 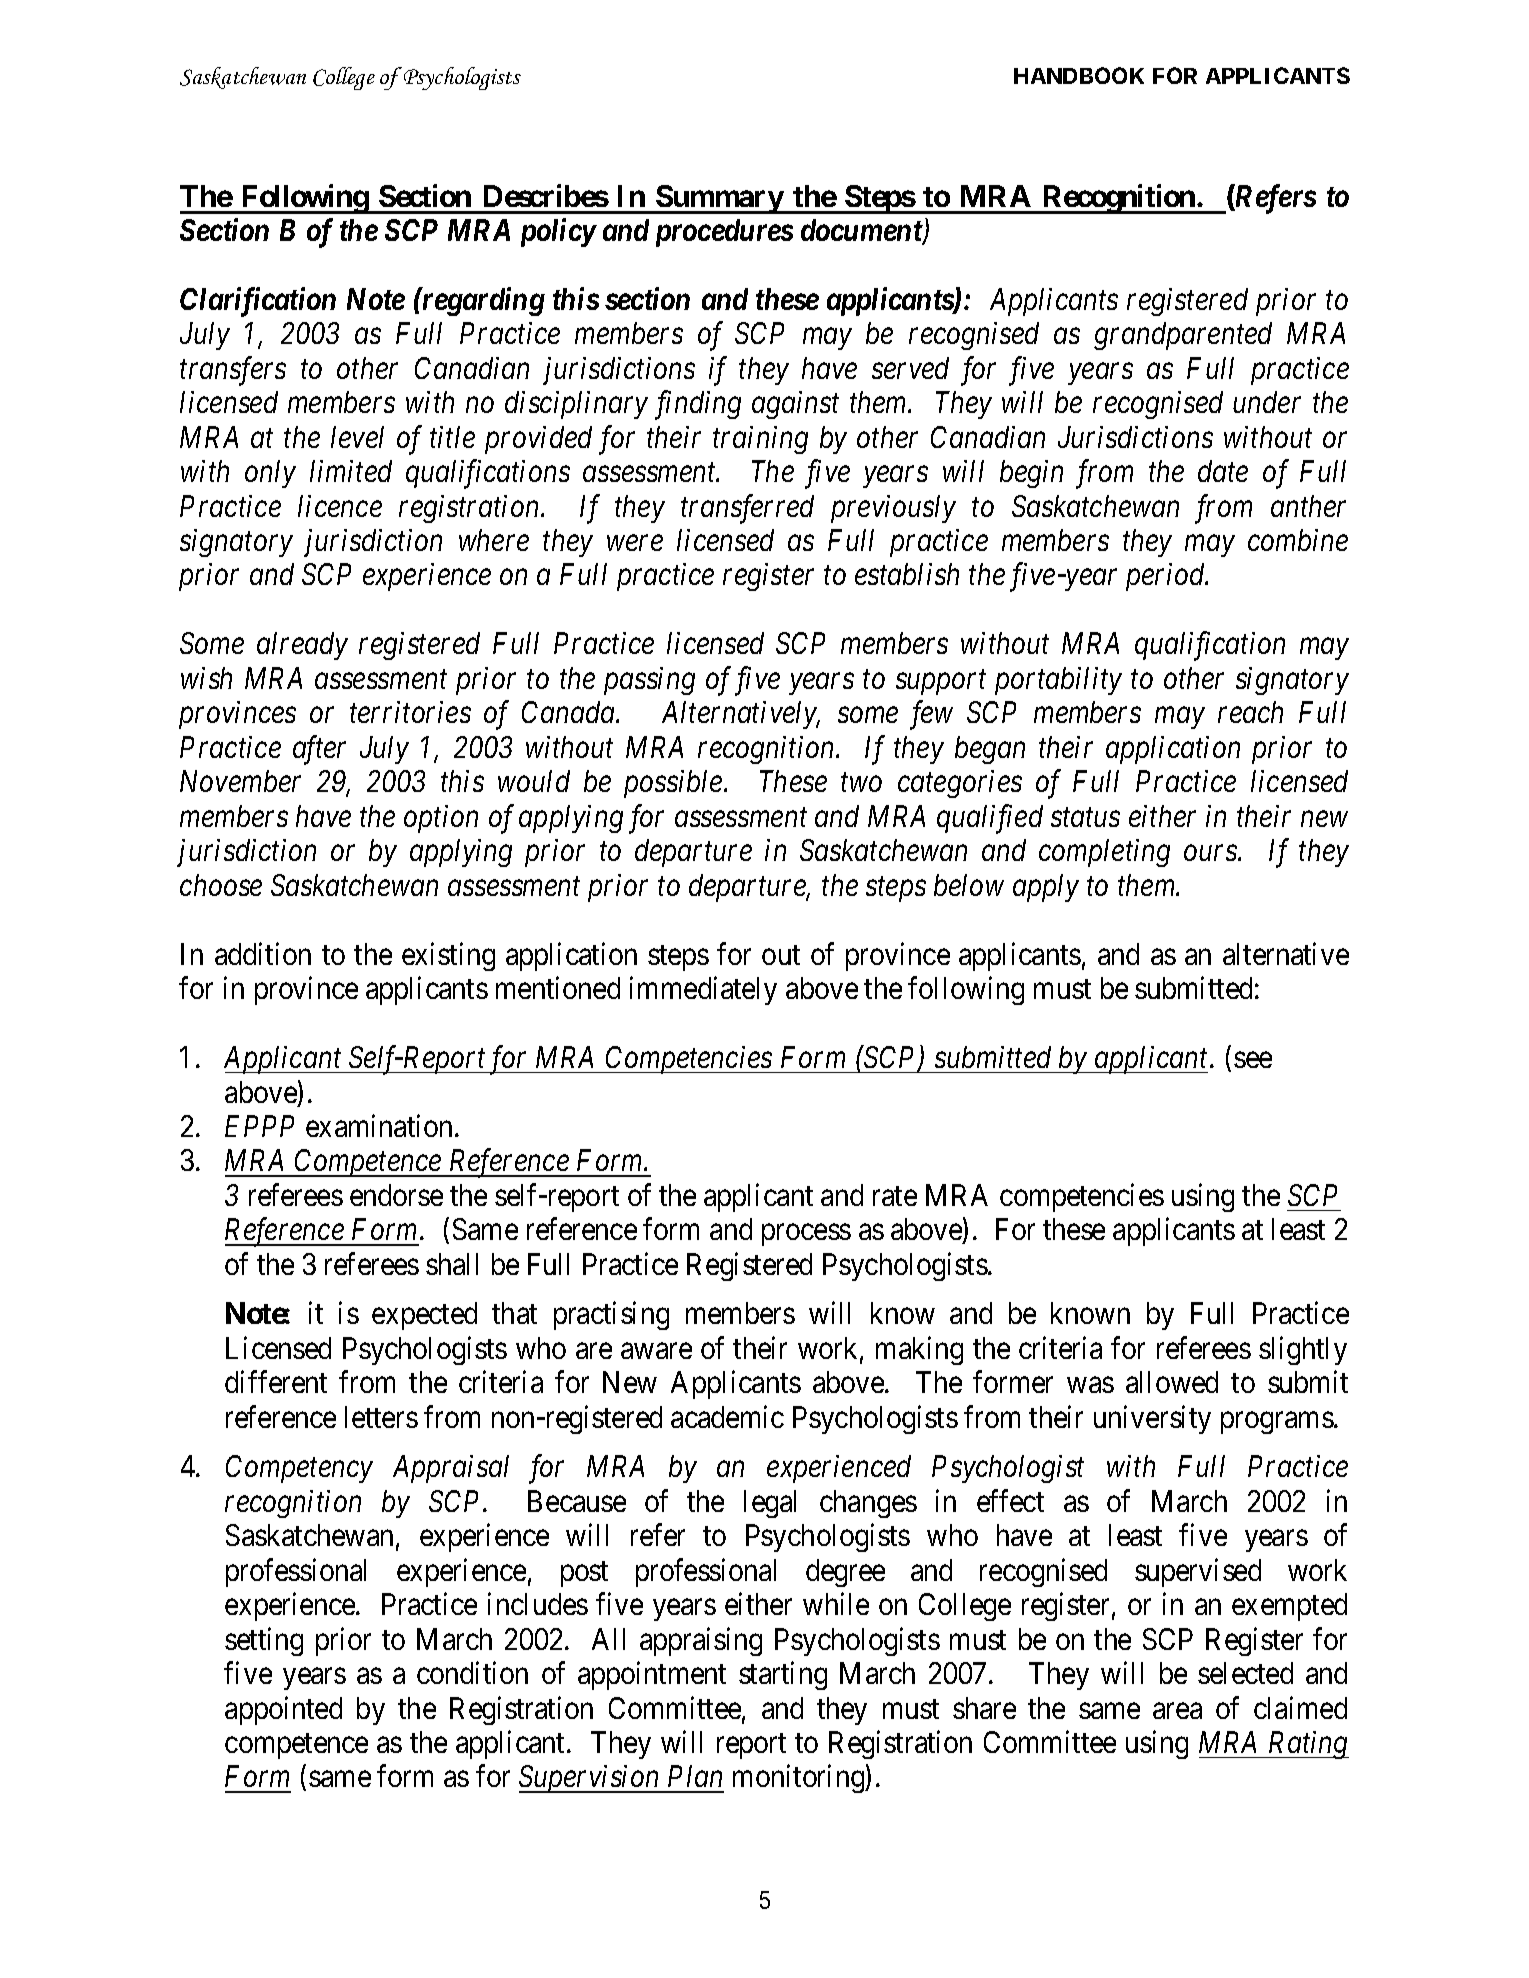 I want to click on HANDBOOK, so click(x=1079, y=75).
